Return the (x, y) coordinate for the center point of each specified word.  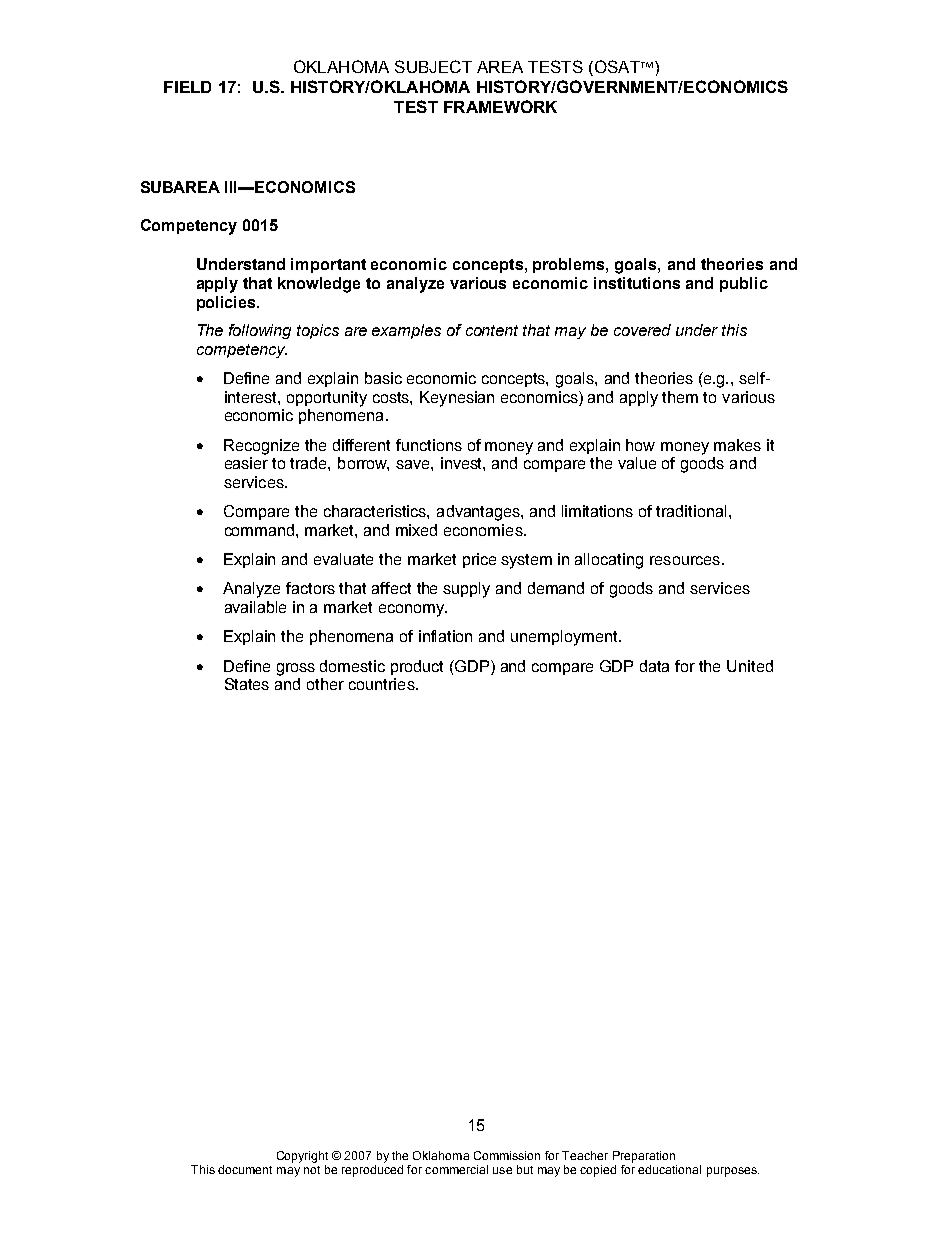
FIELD (187, 87)
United (750, 666)
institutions (637, 283)
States (247, 684)
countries (383, 684)
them (680, 397)
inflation (445, 636)
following (260, 331)
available (255, 607)
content (492, 330)
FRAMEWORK (500, 106)
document (245, 1169)
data (654, 666)
